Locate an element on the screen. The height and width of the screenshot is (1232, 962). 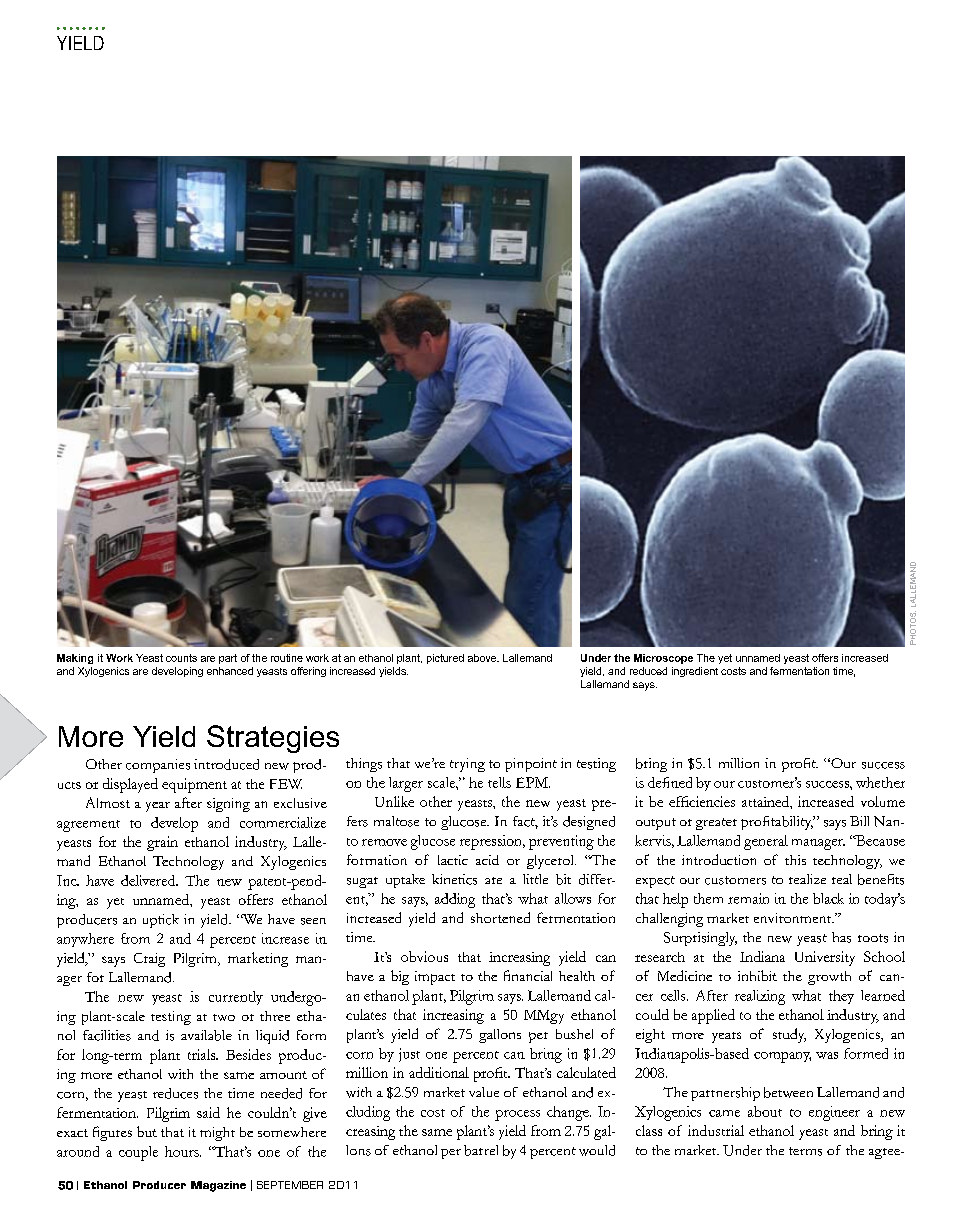
study is located at coordinates (789, 1035).
